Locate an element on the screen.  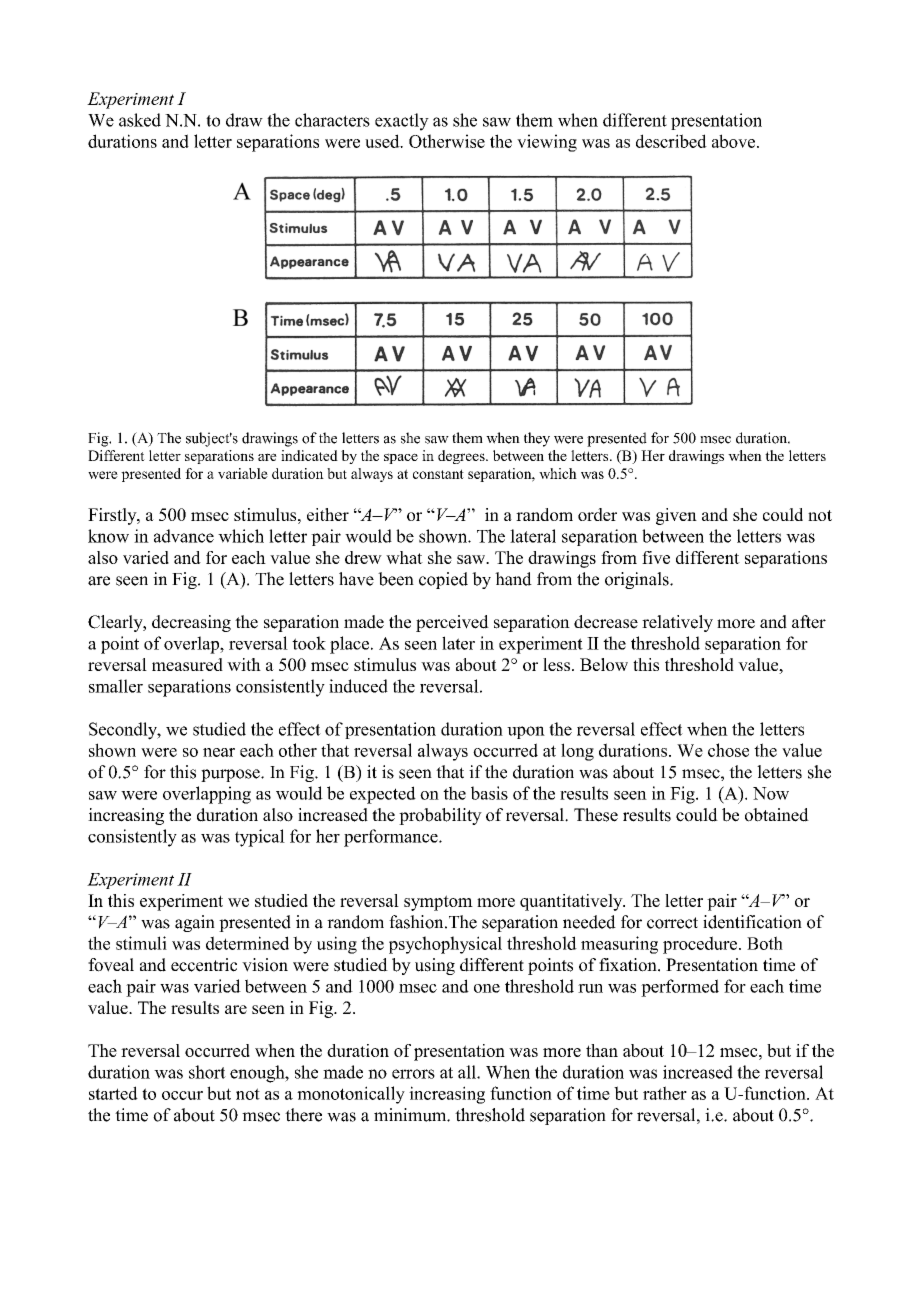
advance is located at coordinates (184, 536).
